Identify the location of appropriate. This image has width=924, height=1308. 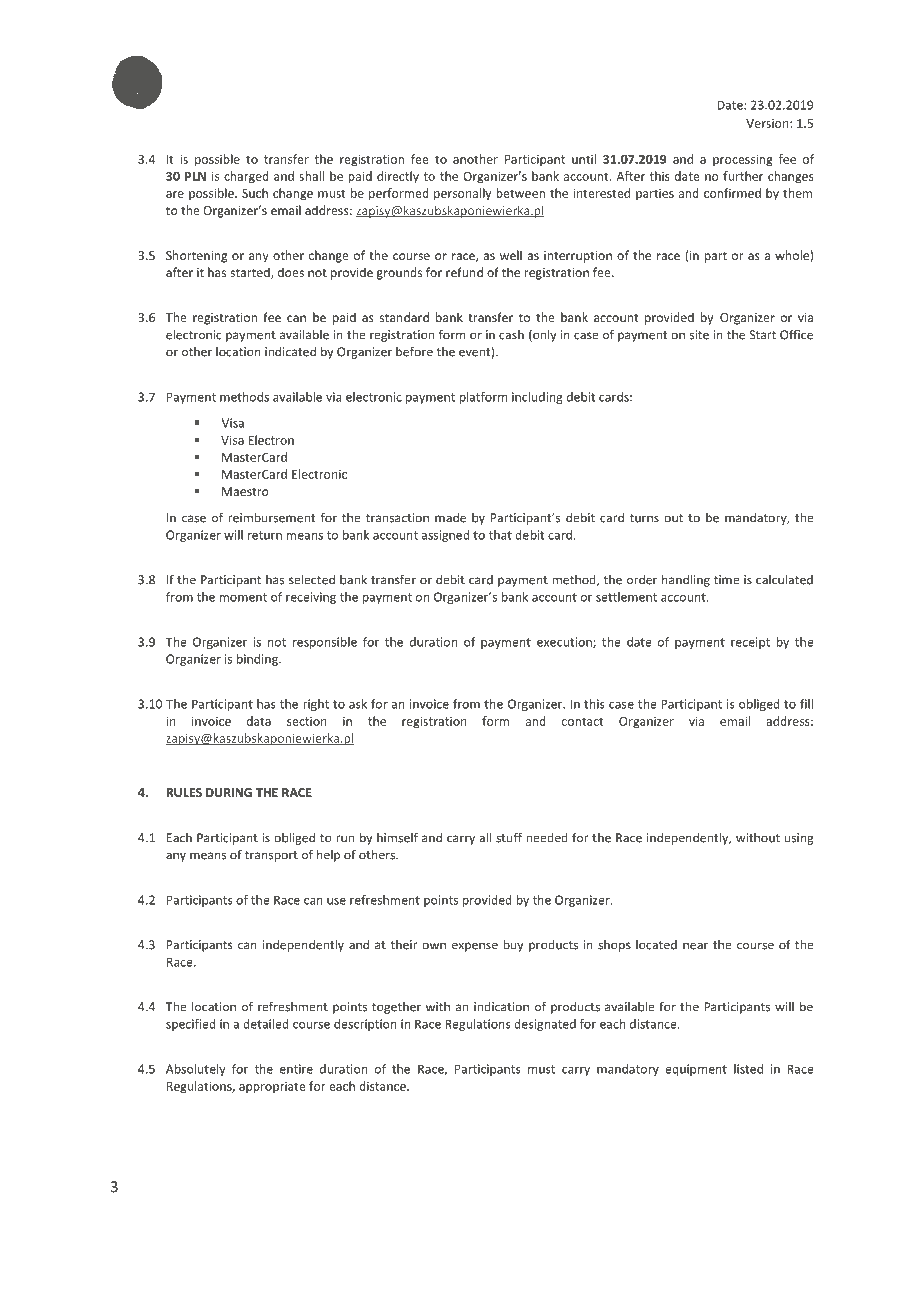
(272, 1088).
